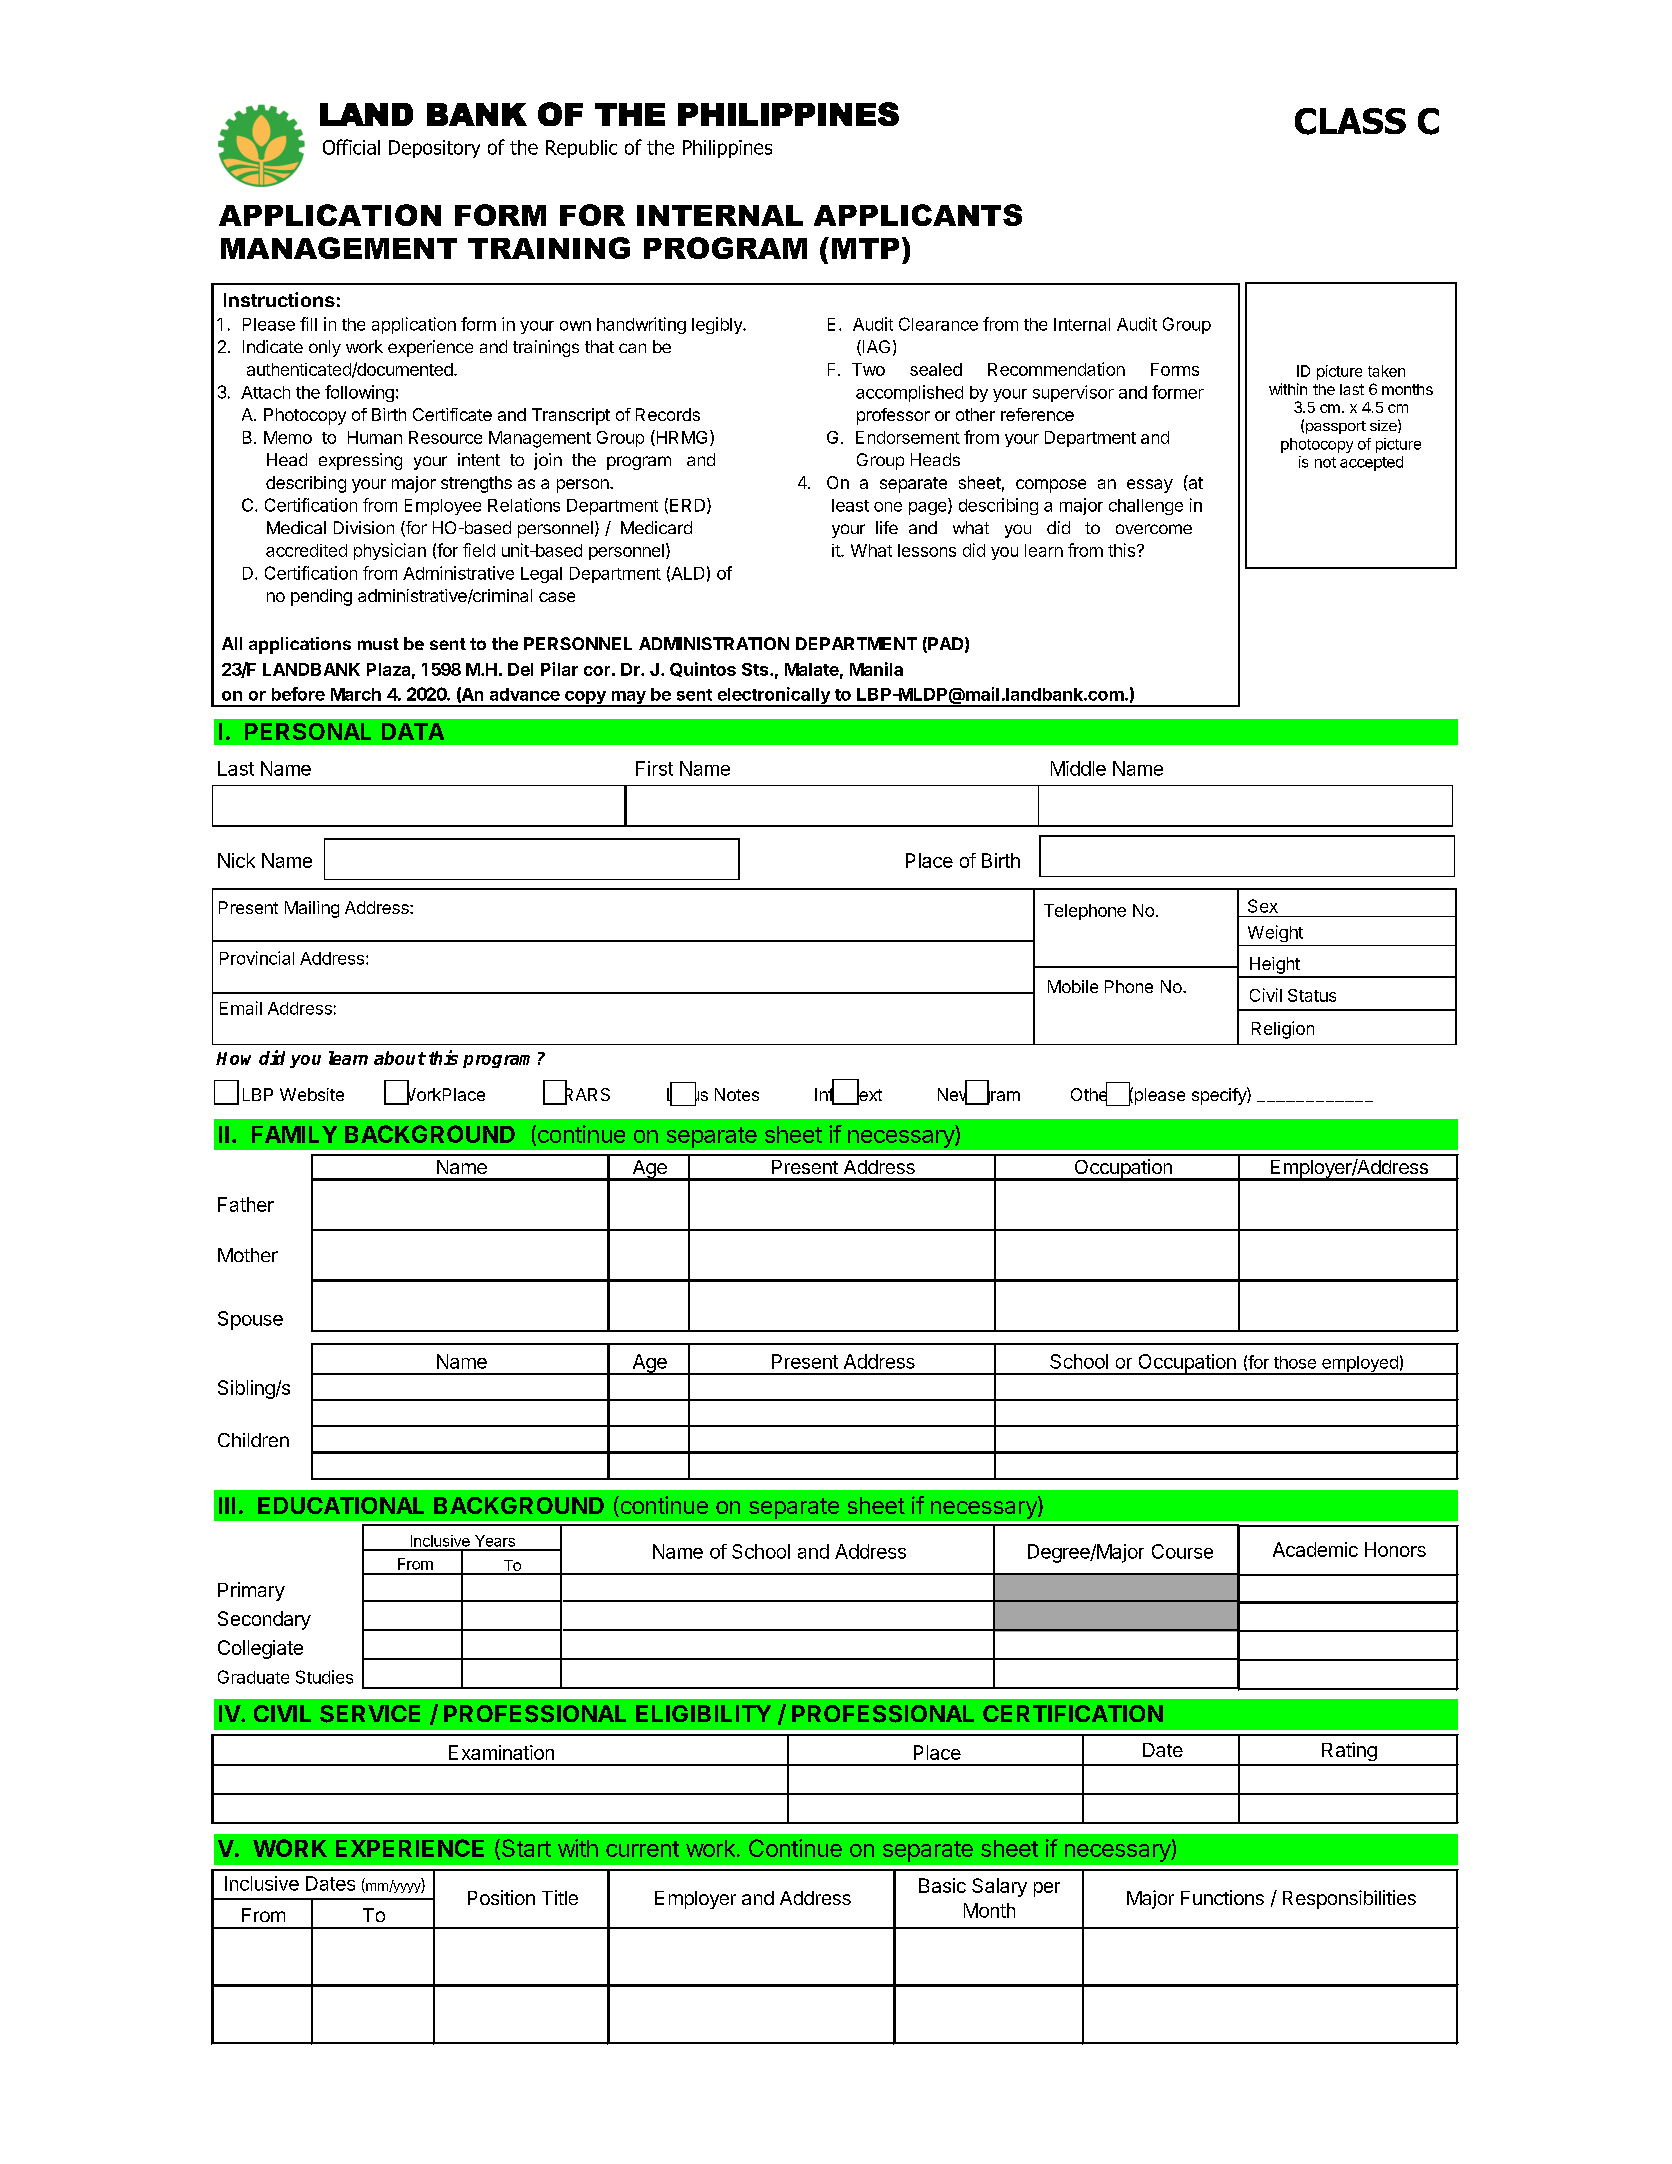 This screenshot has height=2164, width=1672. I want to click on Religion, so click(1283, 1030).
